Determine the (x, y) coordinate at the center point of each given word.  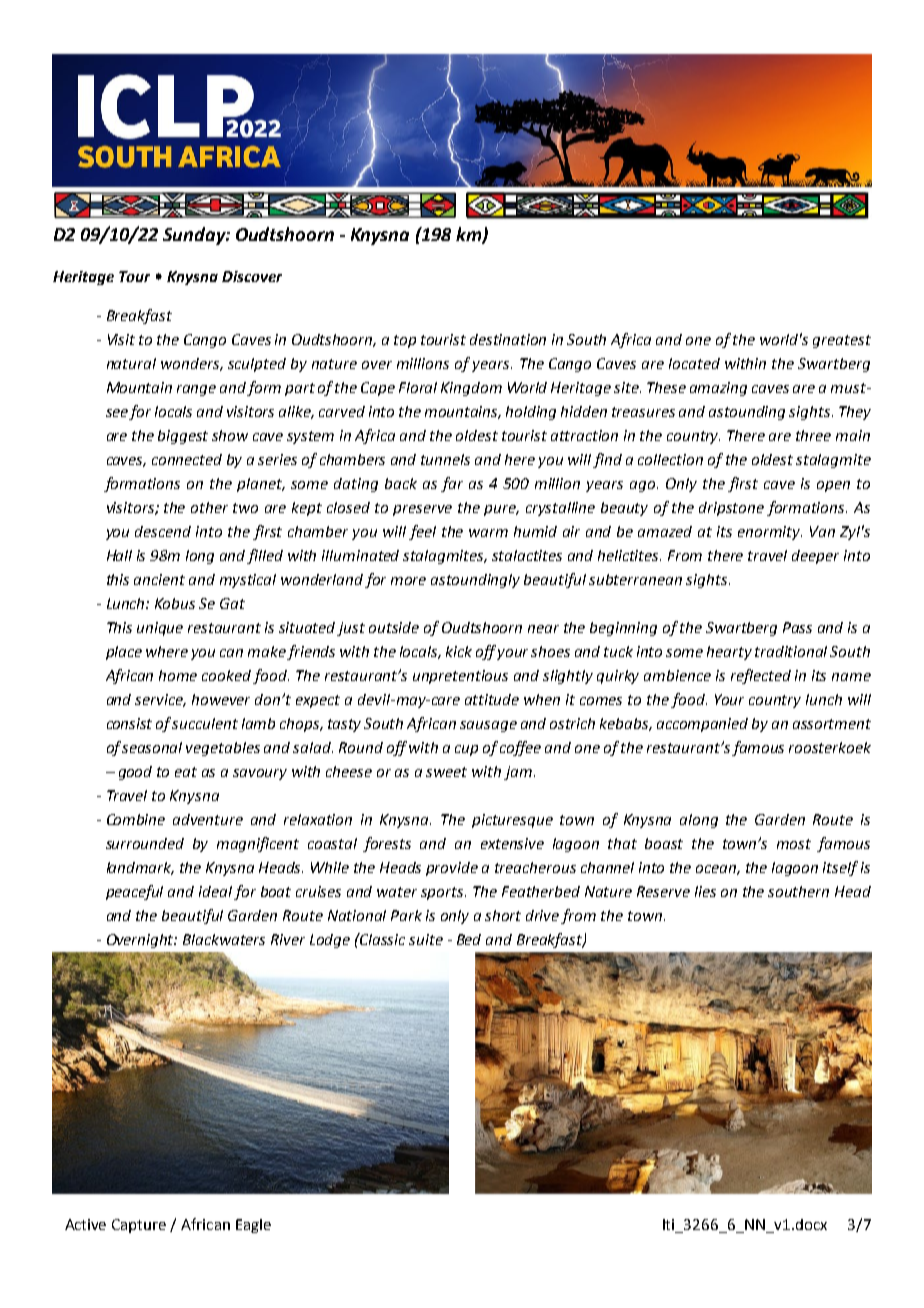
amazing (718, 389)
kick (459, 651)
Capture (139, 1226)
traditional (791, 651)
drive (544, 917)
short (503, 915)
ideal (215, 891)
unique (160, 629)
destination (508, 339)
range (196, 390)
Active (85, 1224)
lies (705, 891)
